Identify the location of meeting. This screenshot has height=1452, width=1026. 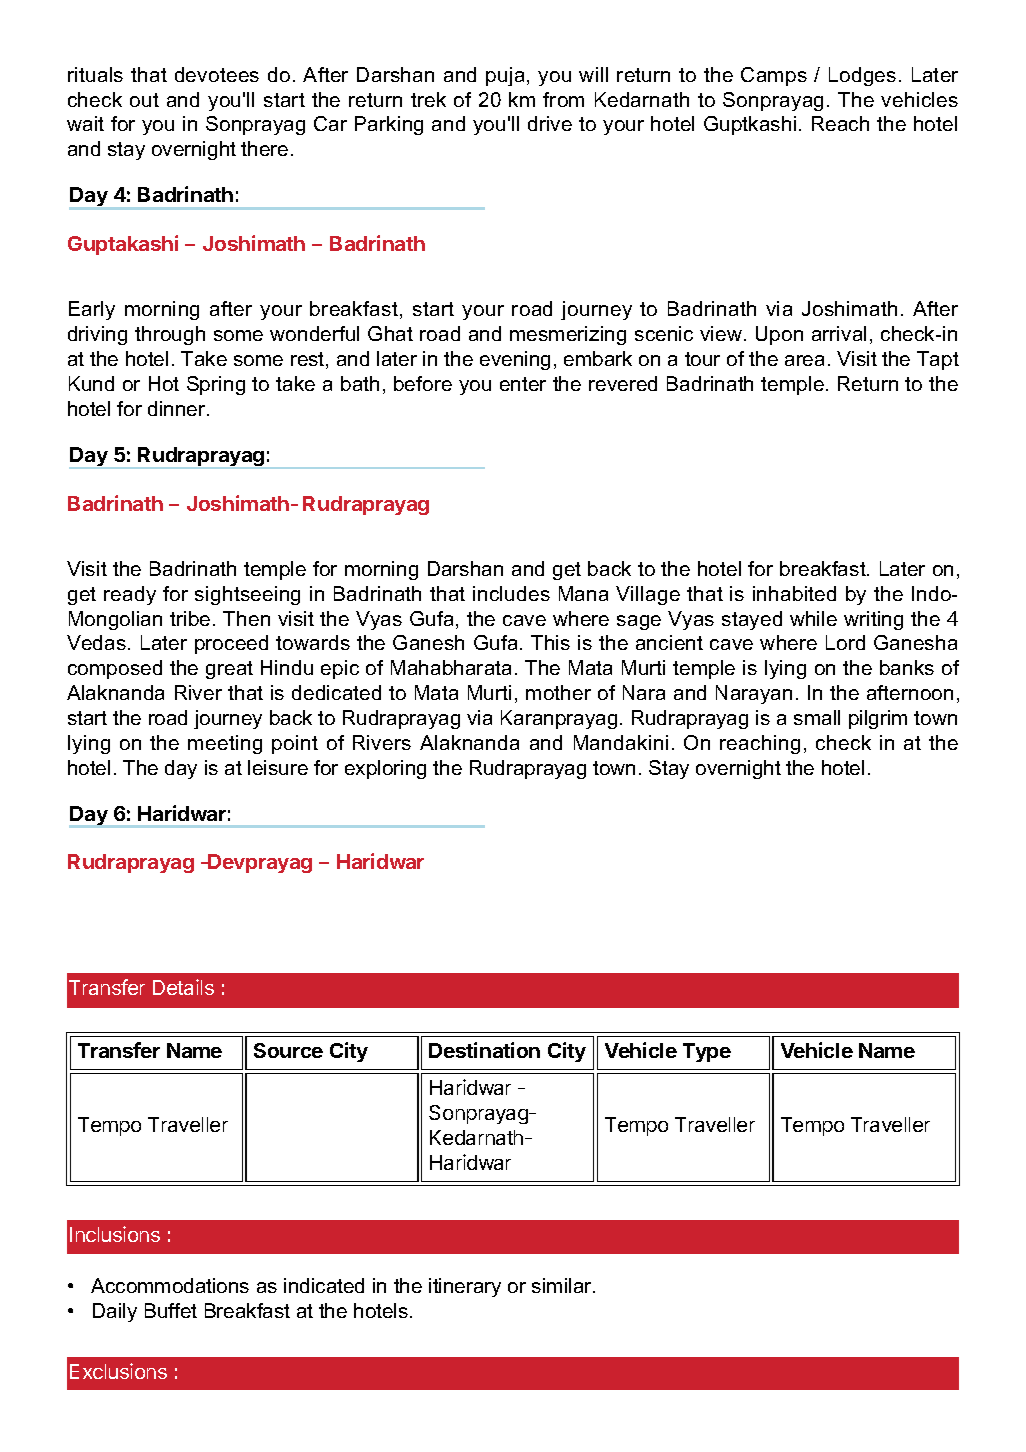
(225, 744).
